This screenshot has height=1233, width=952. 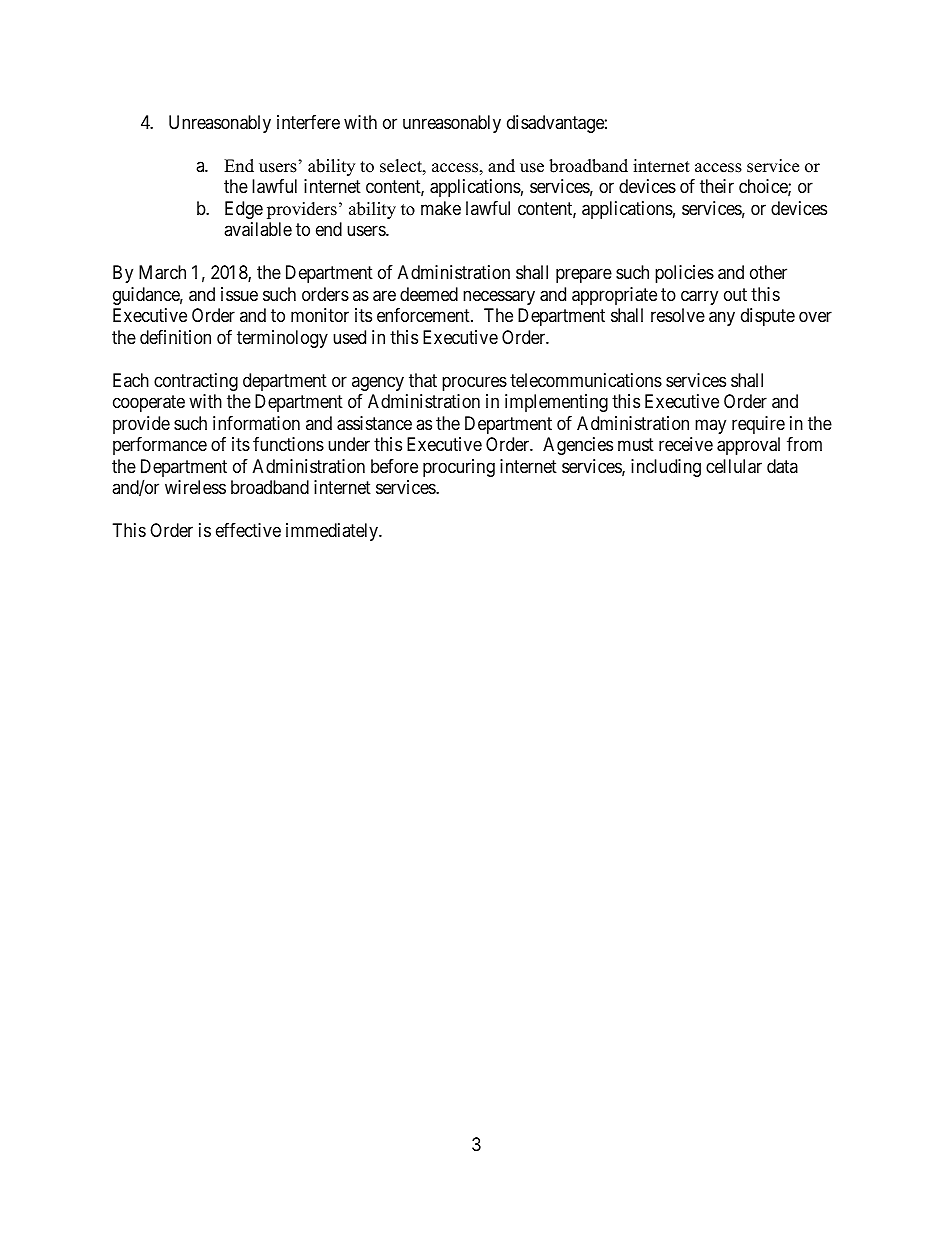 What do you see at coordinates (441, 208) in the screenshot?
I see `make` at bounding box center [441, 208].
